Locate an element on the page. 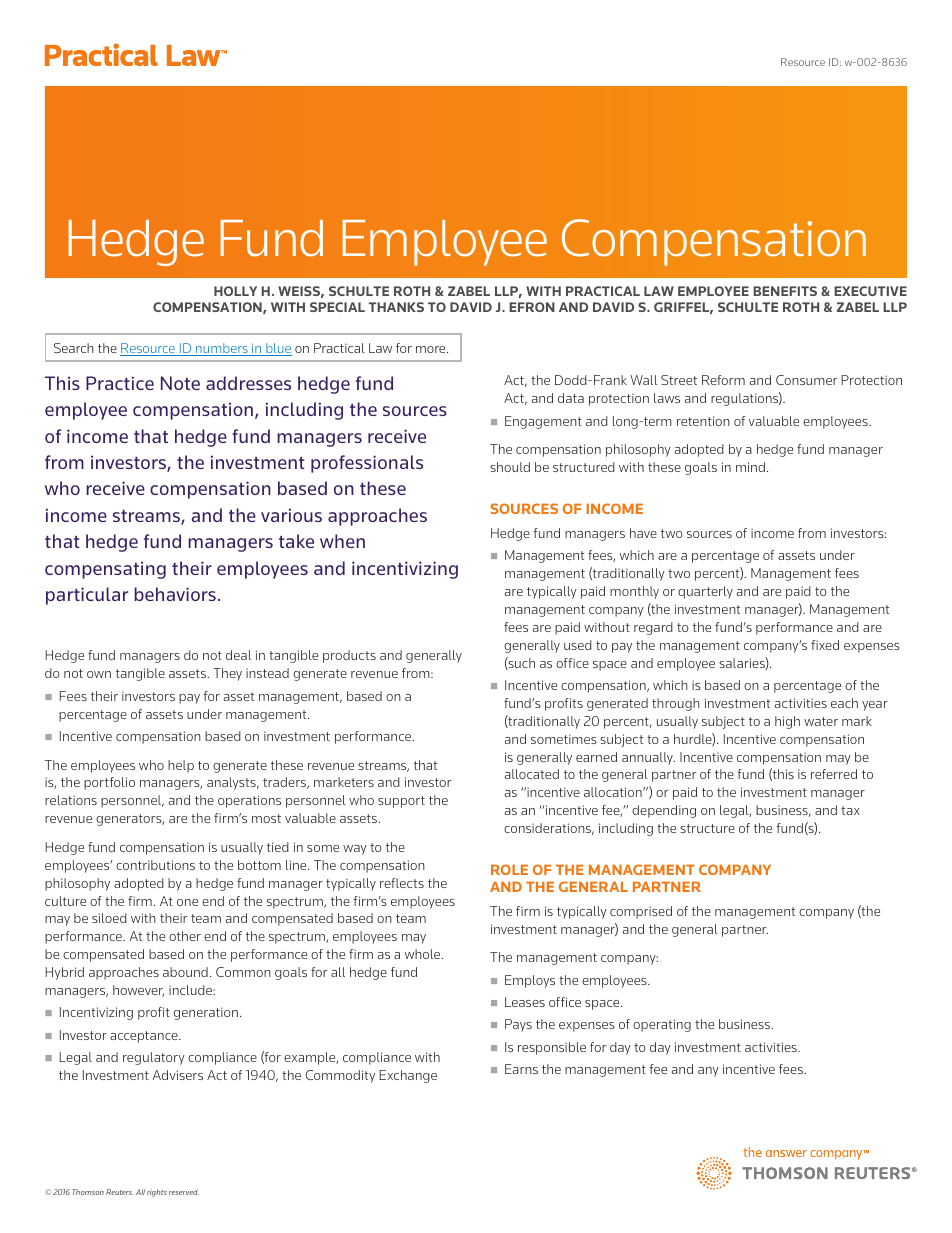 Image resolution: width=952 pixels, height=1233 pixels. numbers is located at coordinates (222, 349).
